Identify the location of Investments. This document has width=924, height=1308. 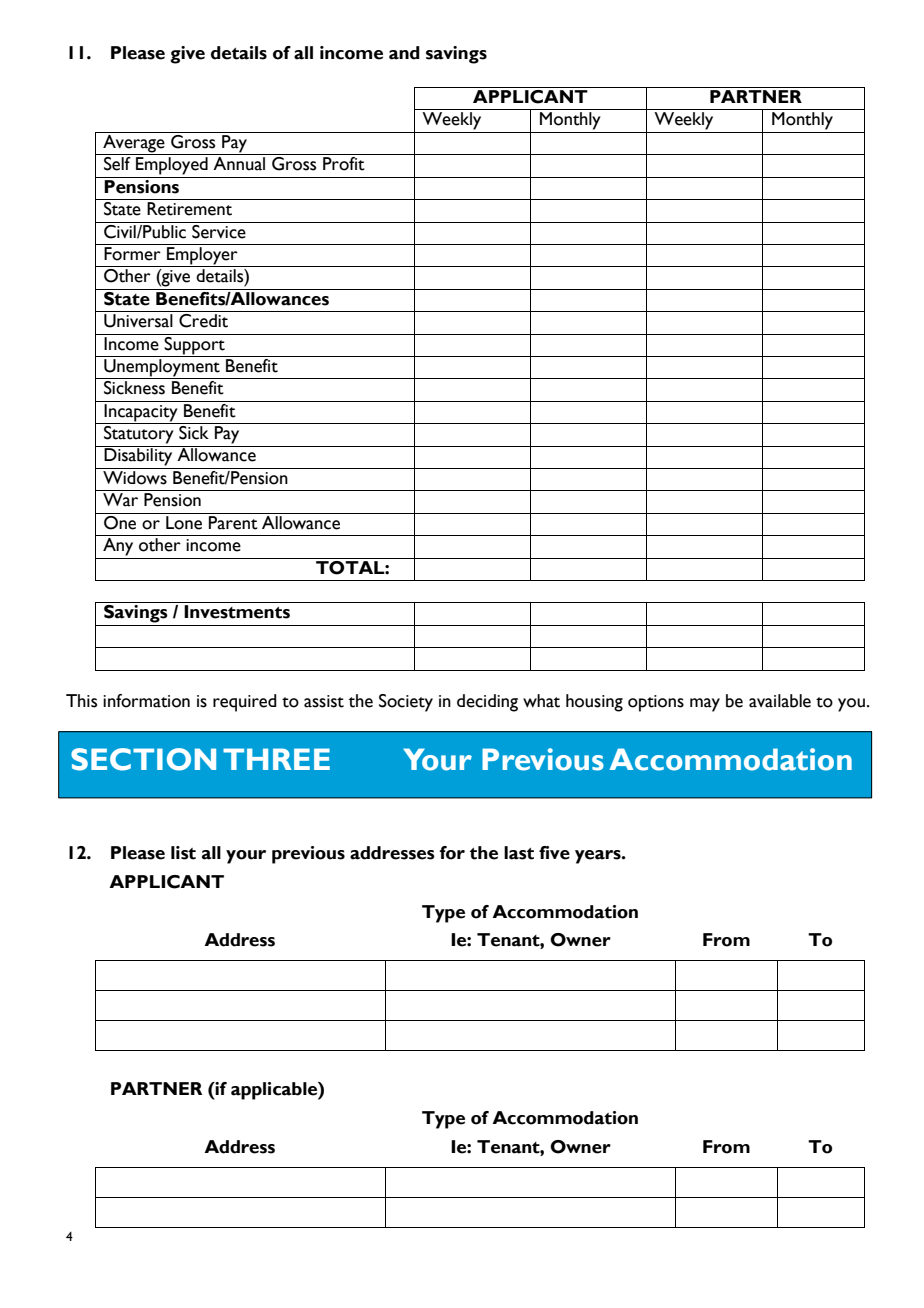
(237, 612).
